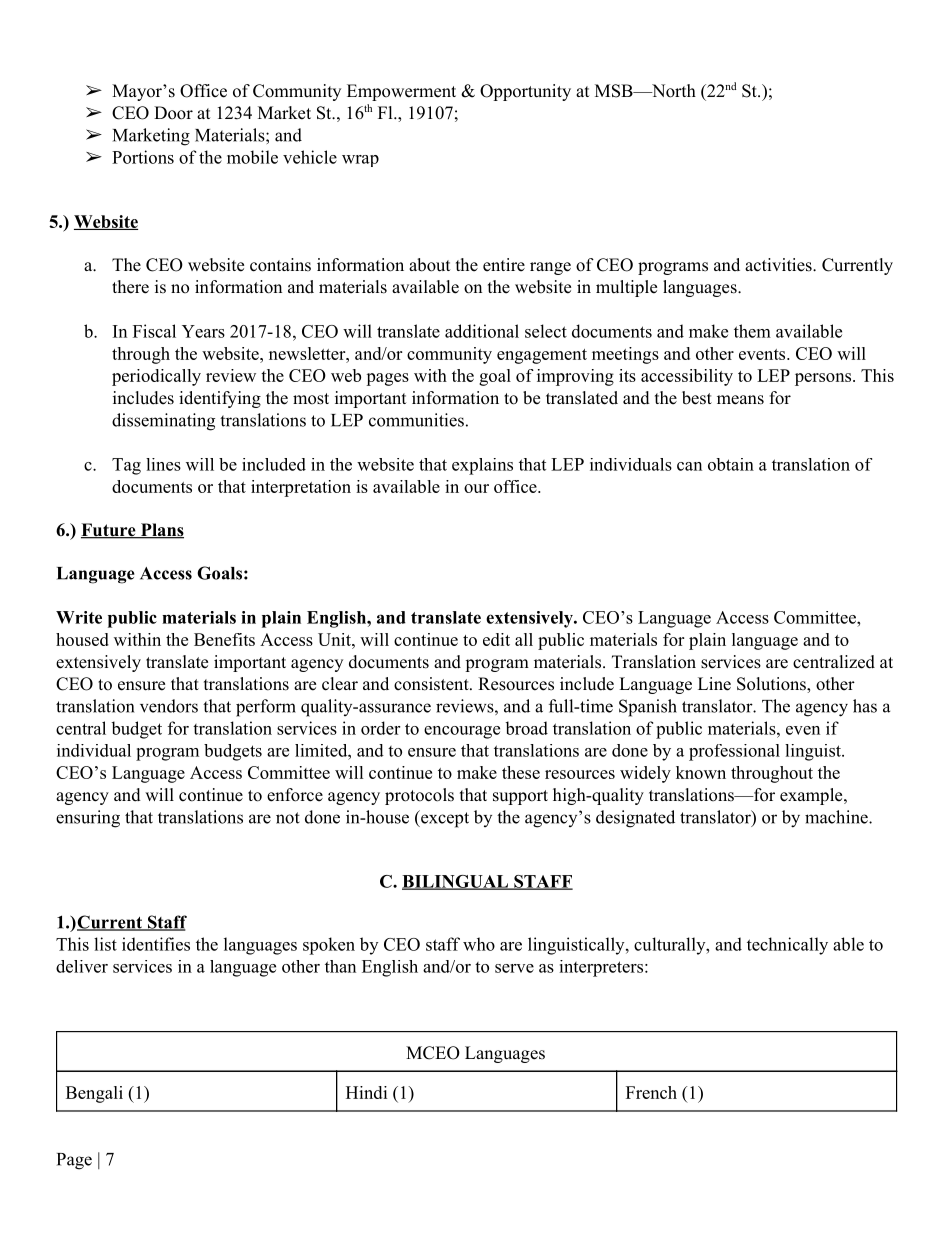  Describe the element at coordinates (173, 113) in the screenshot. I see `Door` at that location.
